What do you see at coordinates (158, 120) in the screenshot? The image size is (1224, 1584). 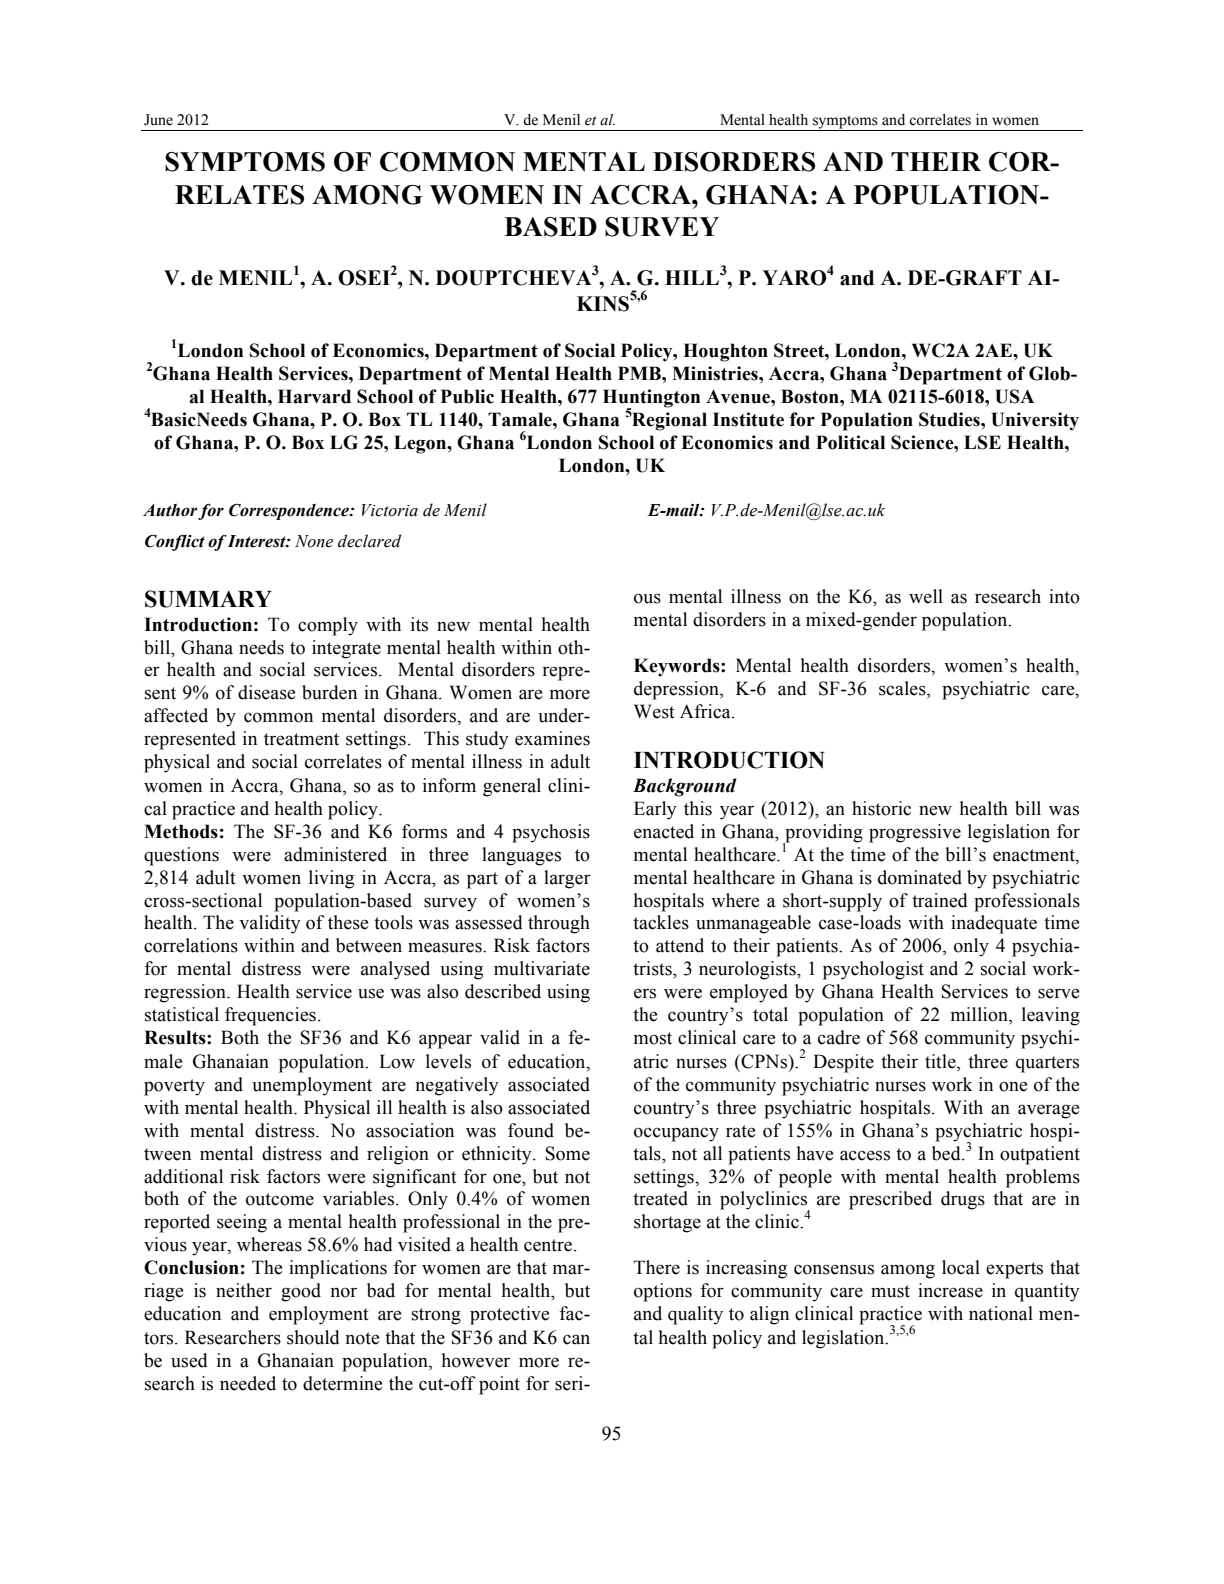 I see `June` at bounding box center [158, 120].
